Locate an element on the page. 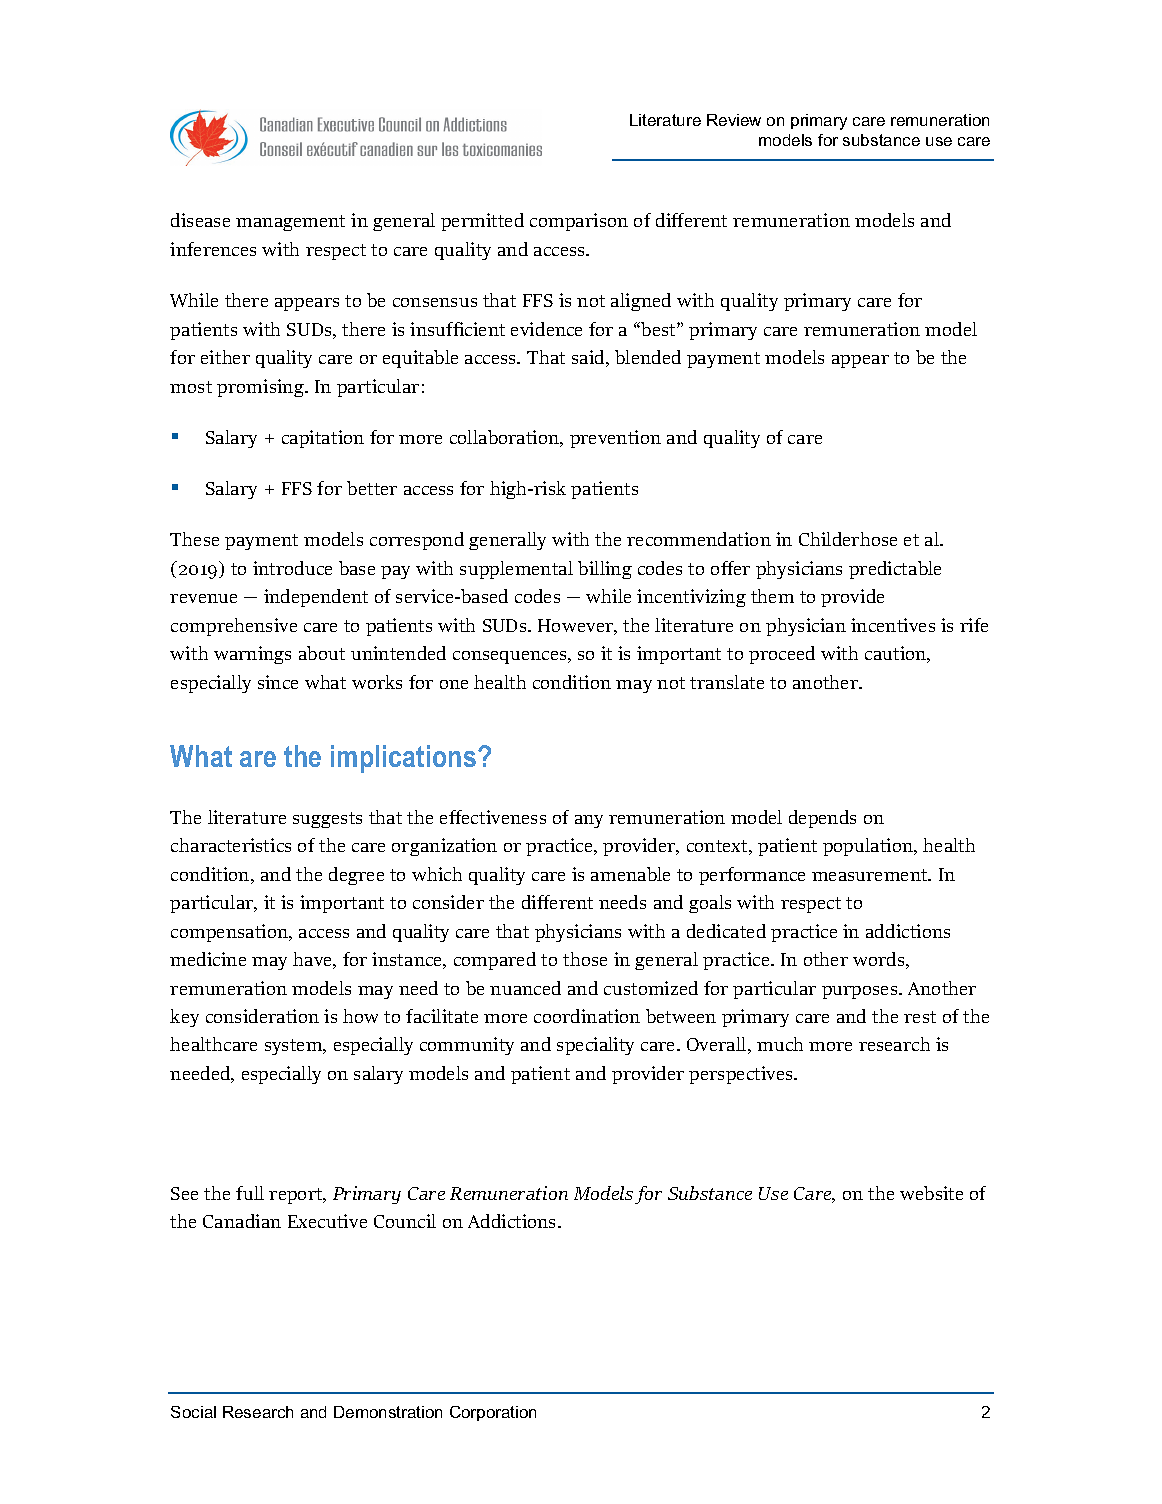 This document has width=1162, height=1504. depends is located at coordinates (822, 819).
